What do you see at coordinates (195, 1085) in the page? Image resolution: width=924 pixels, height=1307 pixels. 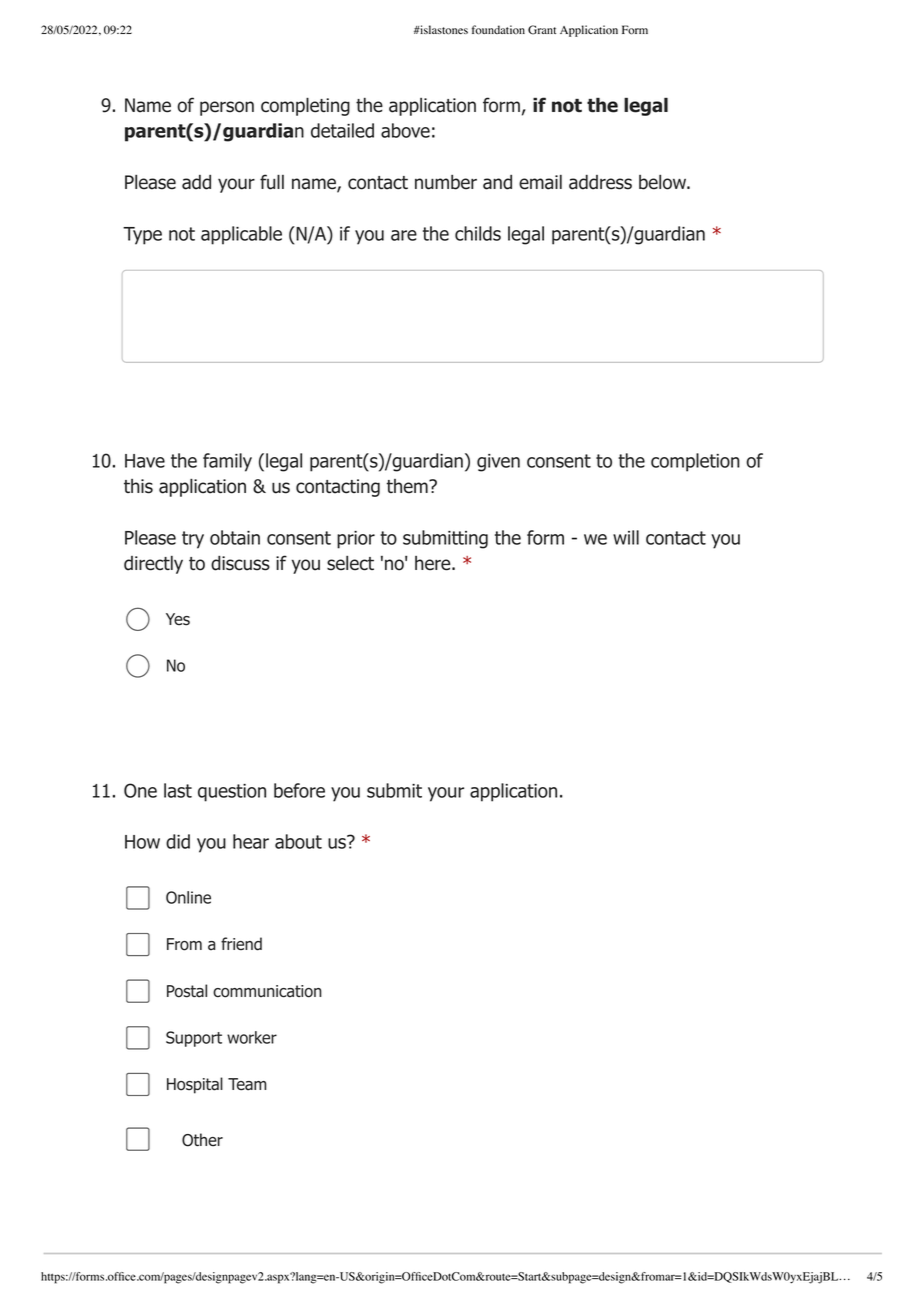 I see `Hospital` at bounding box center [195, 1085].
